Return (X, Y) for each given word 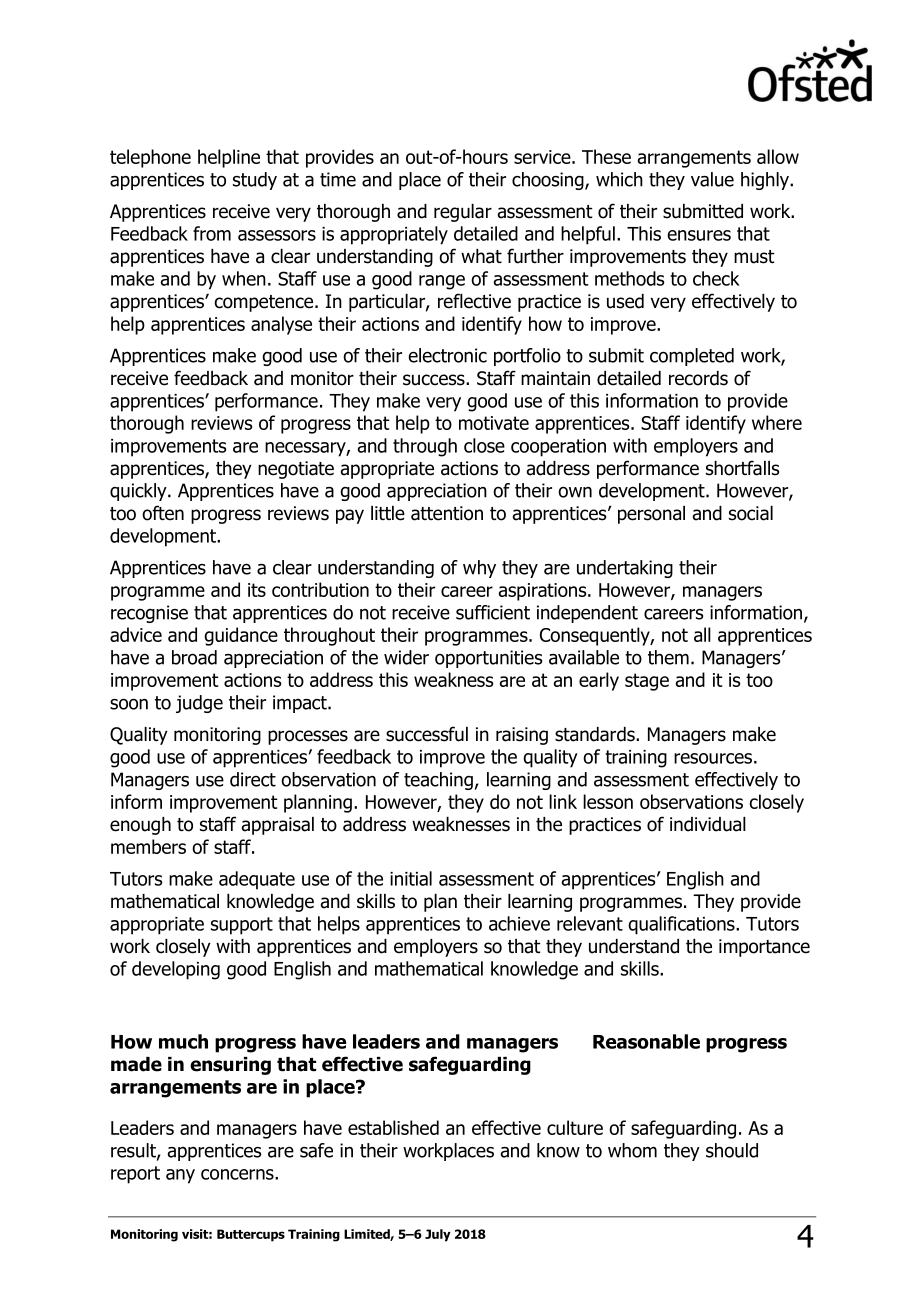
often (163, 513)
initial (411, 878)
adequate (257, 880)
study (255, 181)
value (712, 179)
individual (708, 824)
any (180, 1176)
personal (651, 515)
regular (463, 213)
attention (447, 513)
